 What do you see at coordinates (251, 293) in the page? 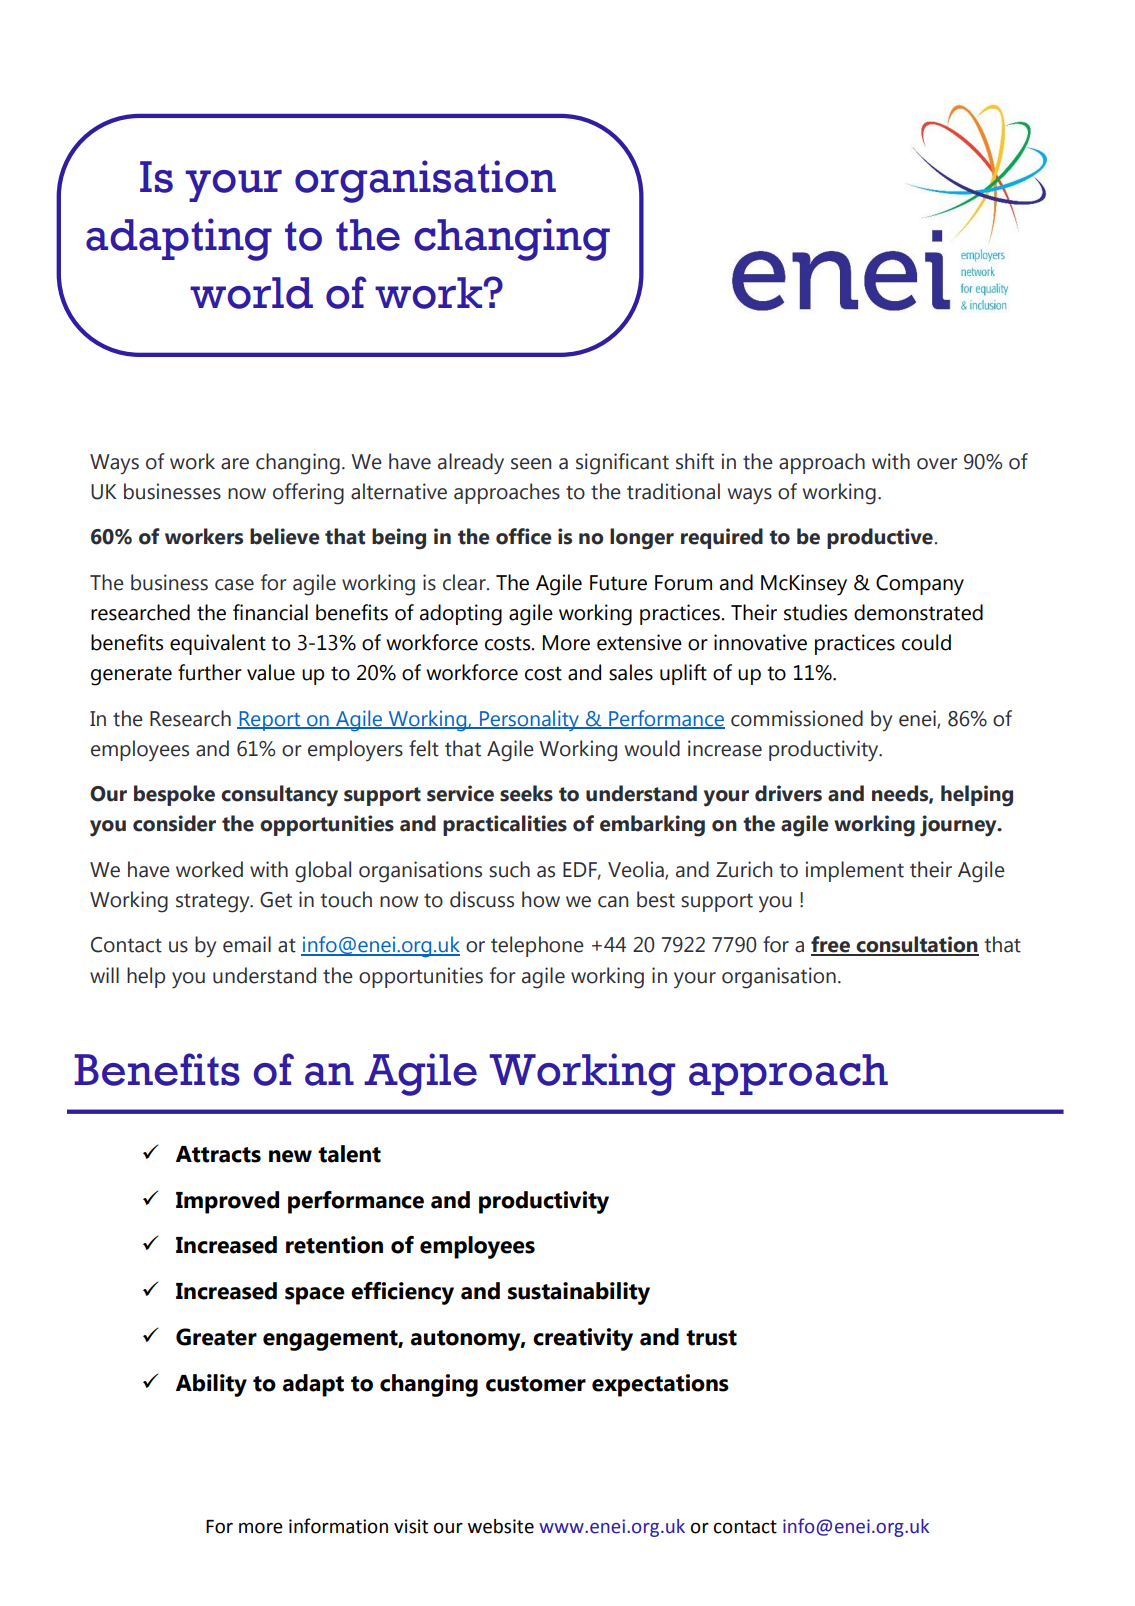
I see `world` at bounding box center [251, 293].
